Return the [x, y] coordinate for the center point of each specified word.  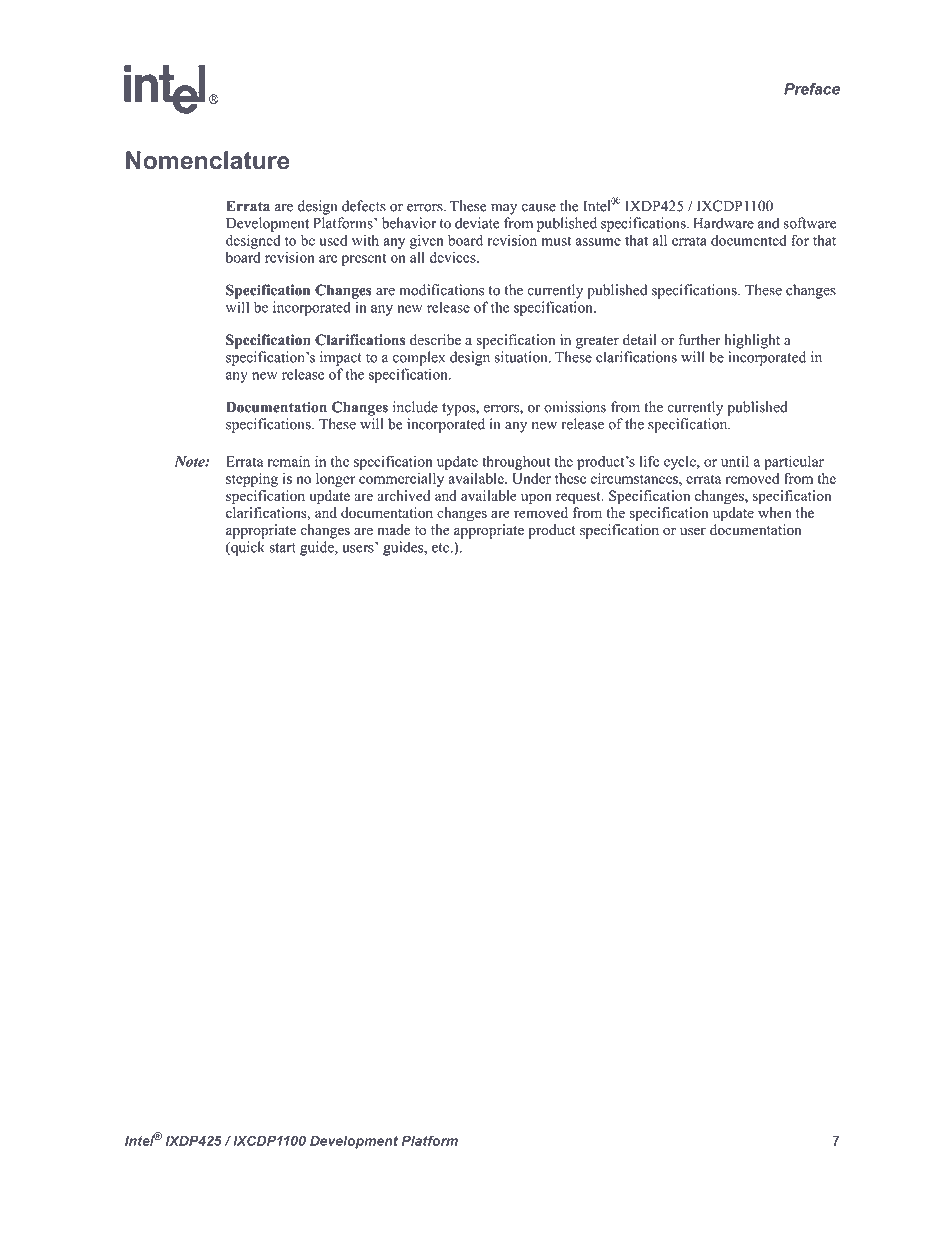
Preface [812, 89]
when [774, 512]
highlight [752, 341]
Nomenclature [208, 160]
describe [435, 340]
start [283, 548]
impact [341, 358]
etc [442, 548]
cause [539, 208]
